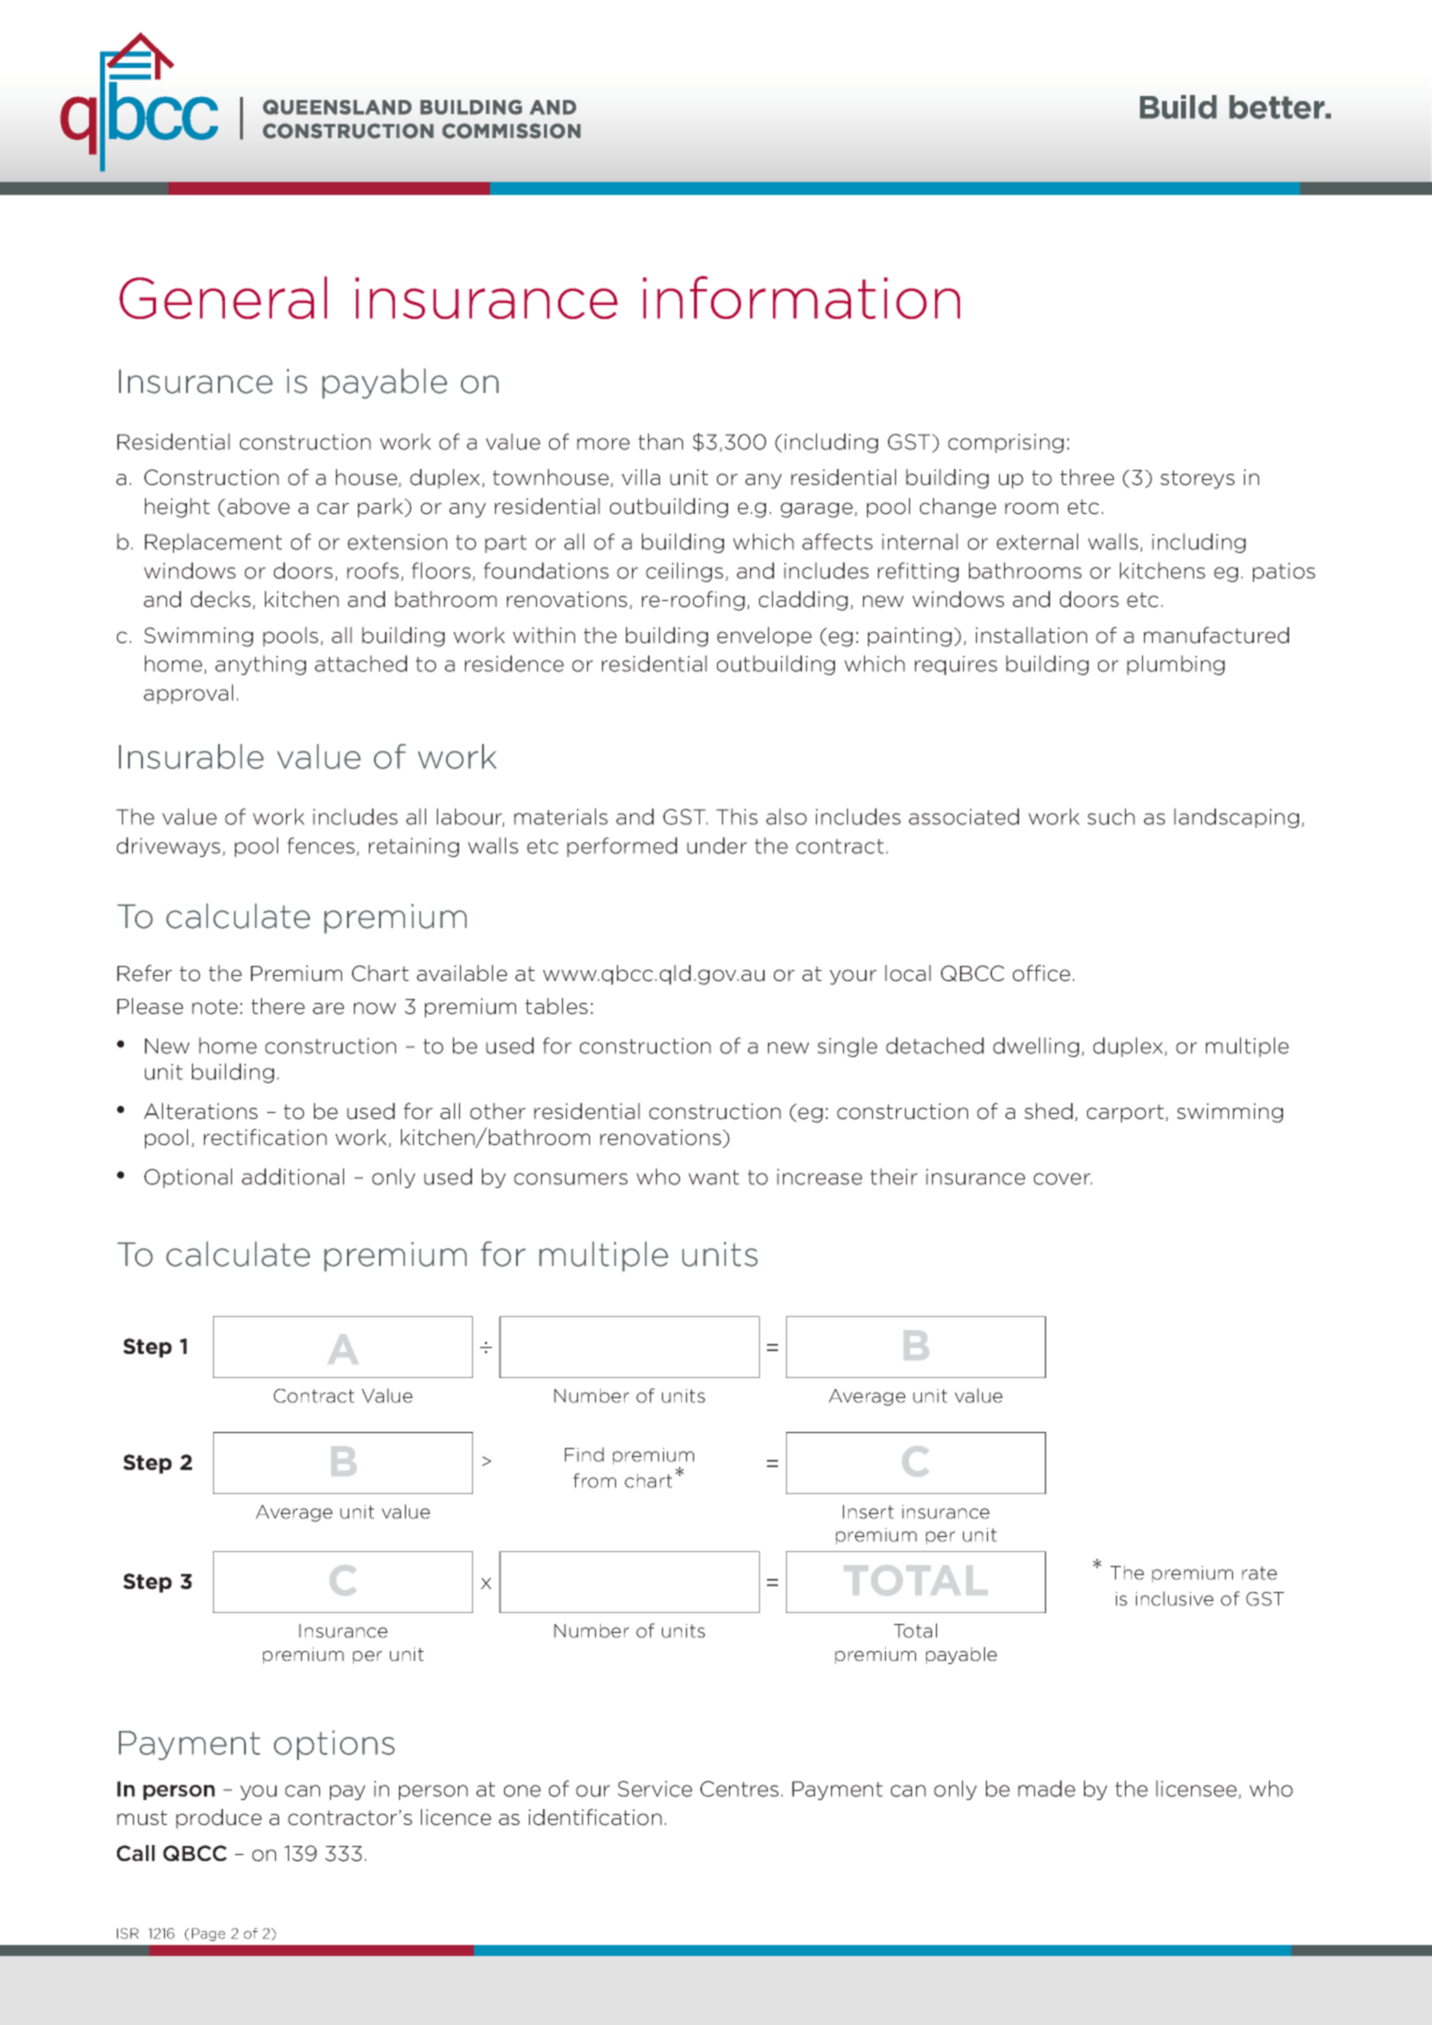  Describe the element at coordinates (265, 1137) in the screenshot. I see `rectification` at that location.
